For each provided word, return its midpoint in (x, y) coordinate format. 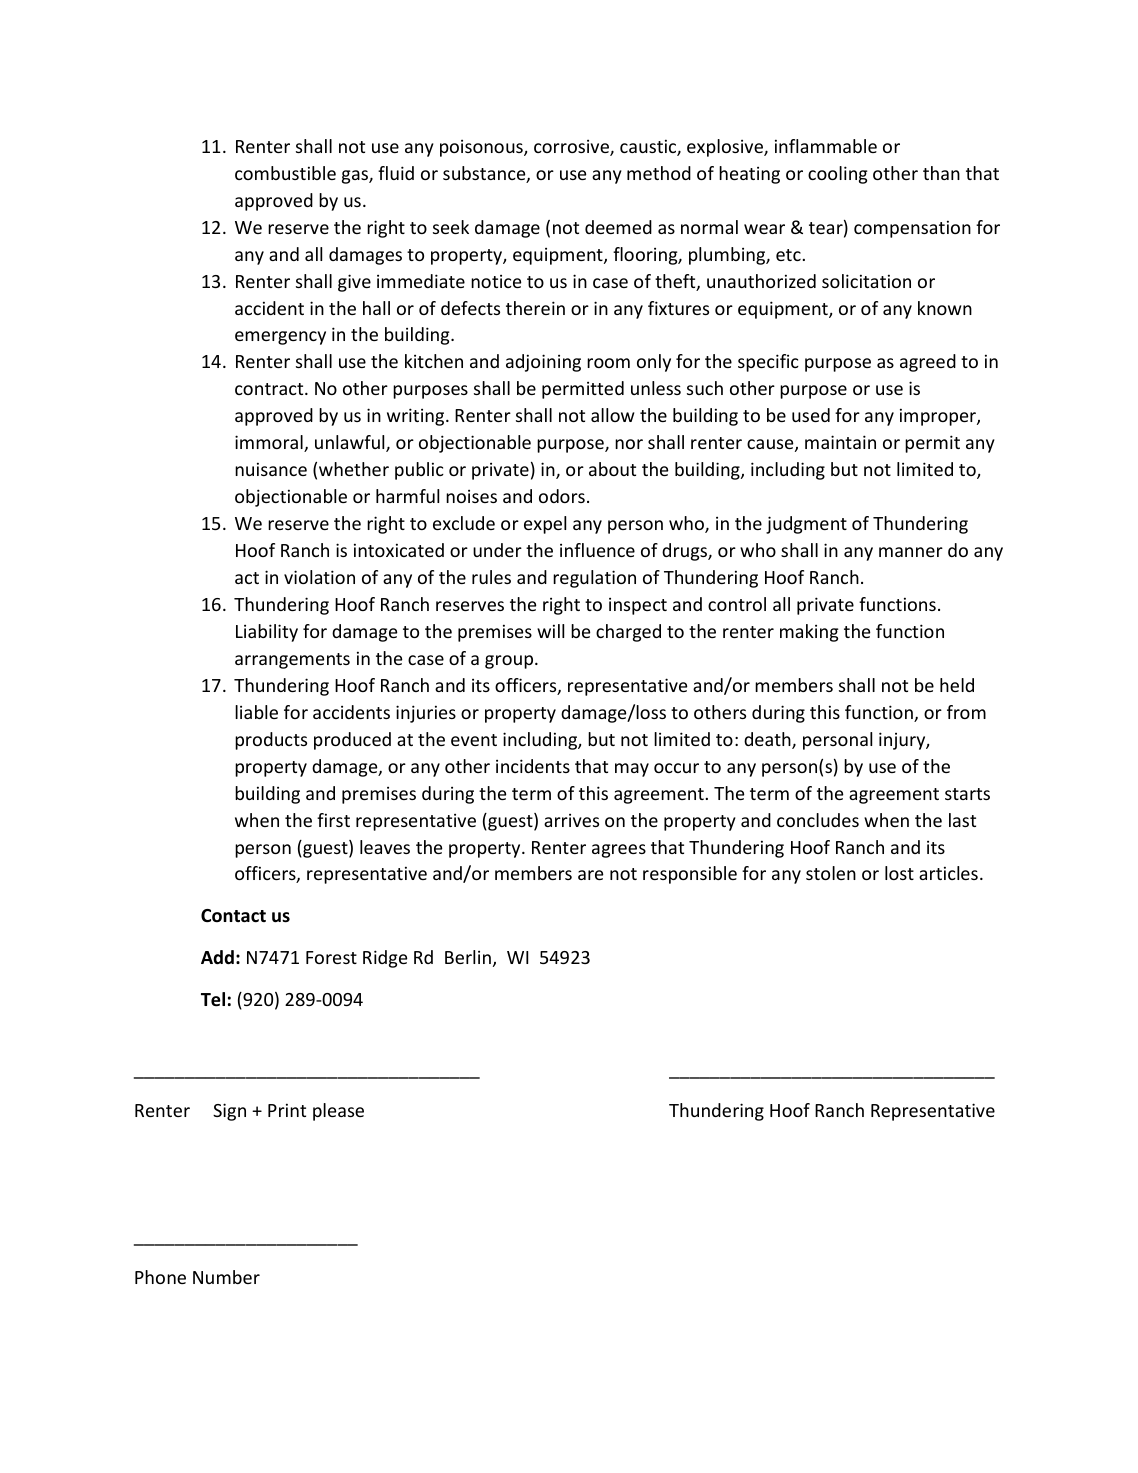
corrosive (572, 148)
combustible (285, 173)
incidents (533, 766)
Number (226, 1277)
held (957, 685)
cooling (838, 175)
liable (256, 712)
